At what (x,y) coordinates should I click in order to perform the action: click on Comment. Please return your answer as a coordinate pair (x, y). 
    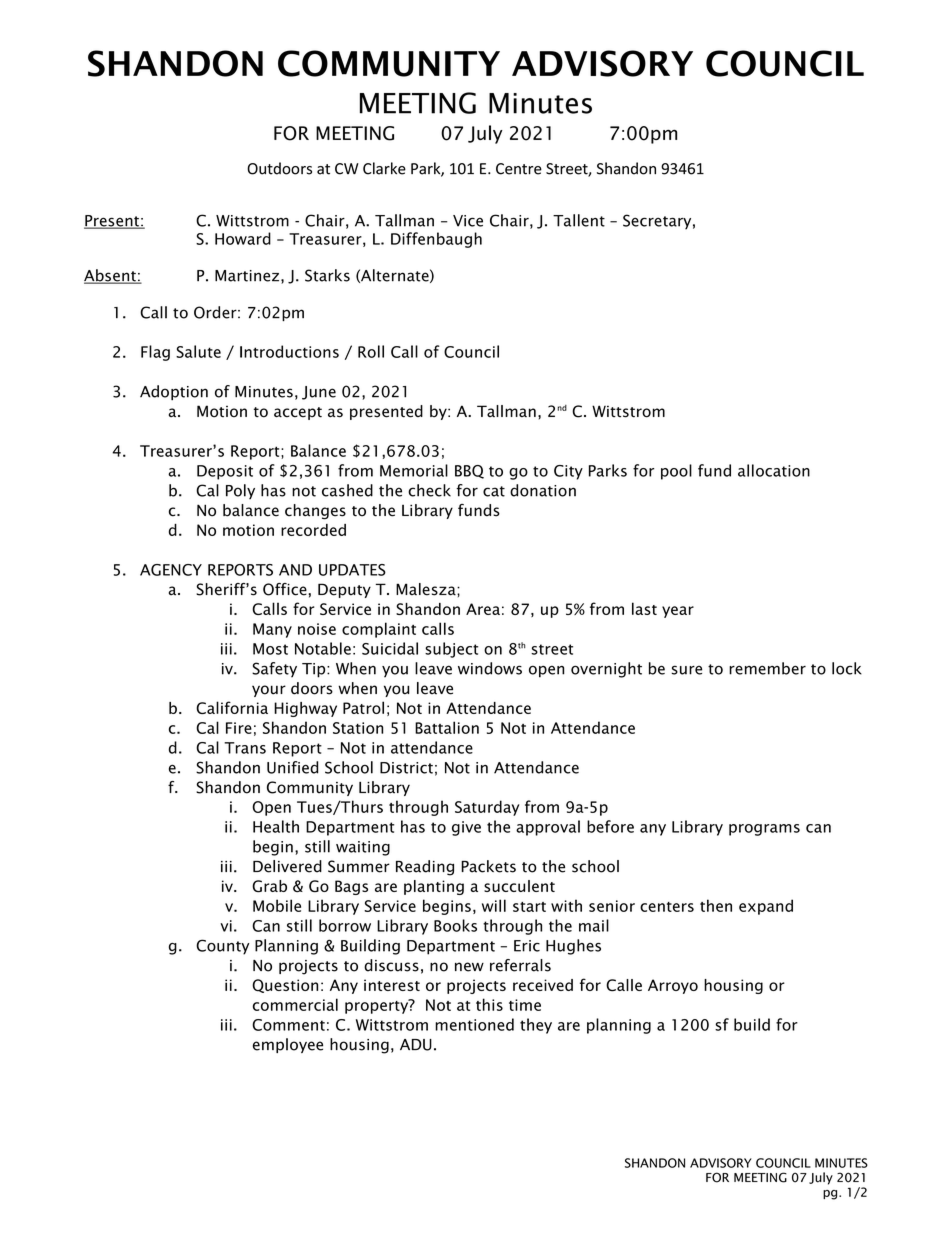
    Looking at the image, I should click on (288, 1025).
